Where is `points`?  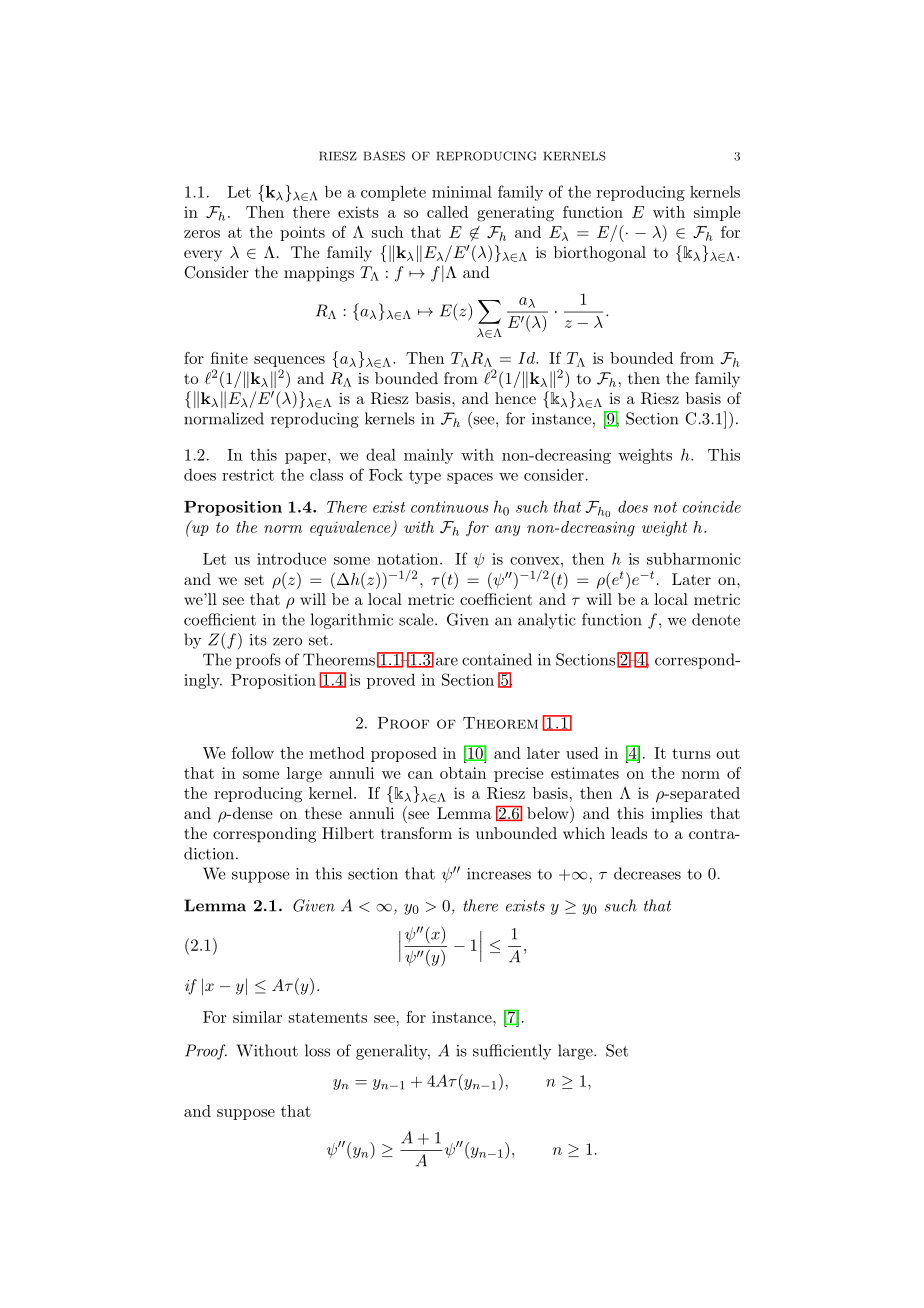
points is located at coordinates (302, 233).
